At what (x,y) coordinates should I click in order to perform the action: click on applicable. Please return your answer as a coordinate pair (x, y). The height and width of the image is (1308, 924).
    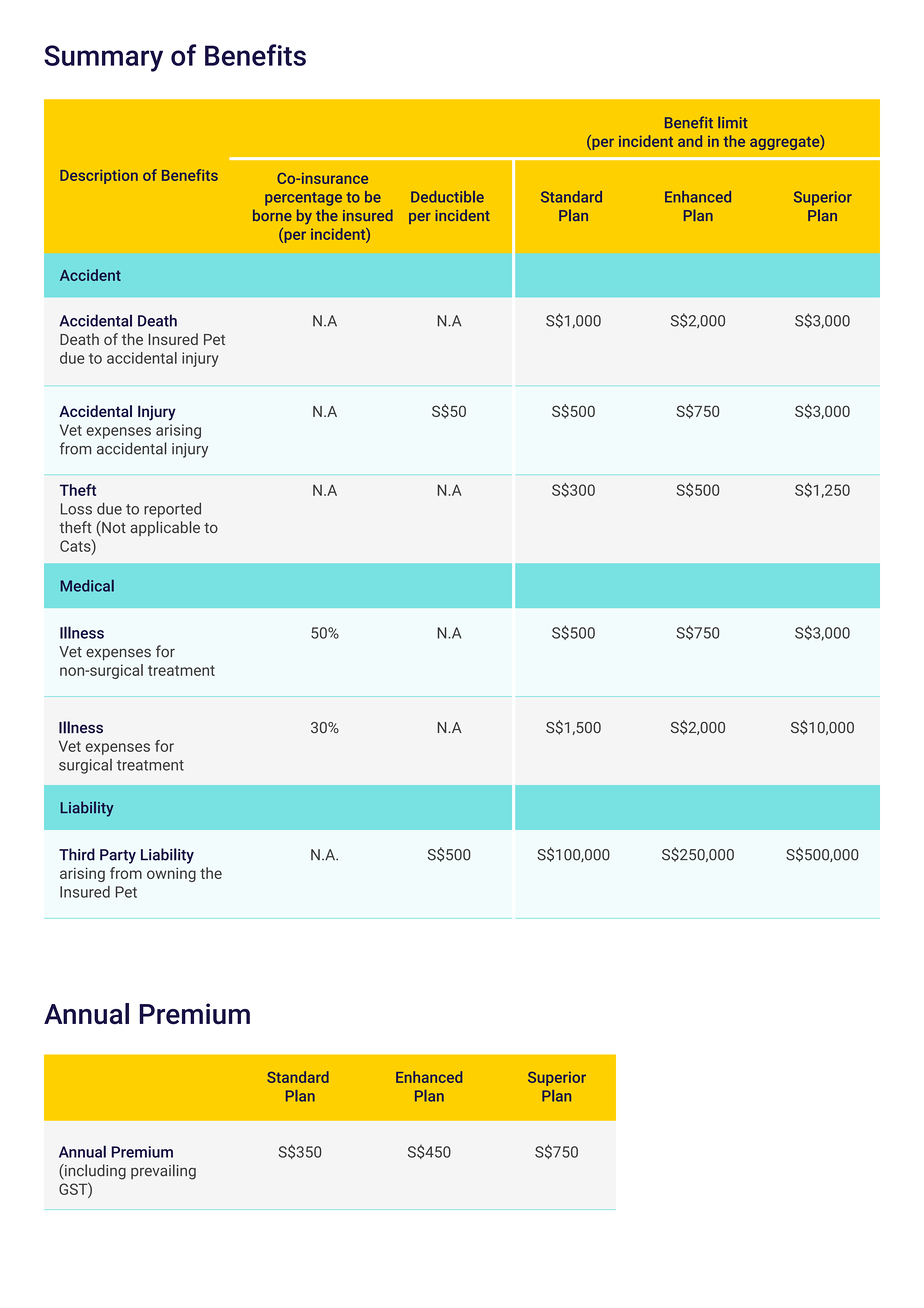
    Looking at the image, I should click on (165, 528).
